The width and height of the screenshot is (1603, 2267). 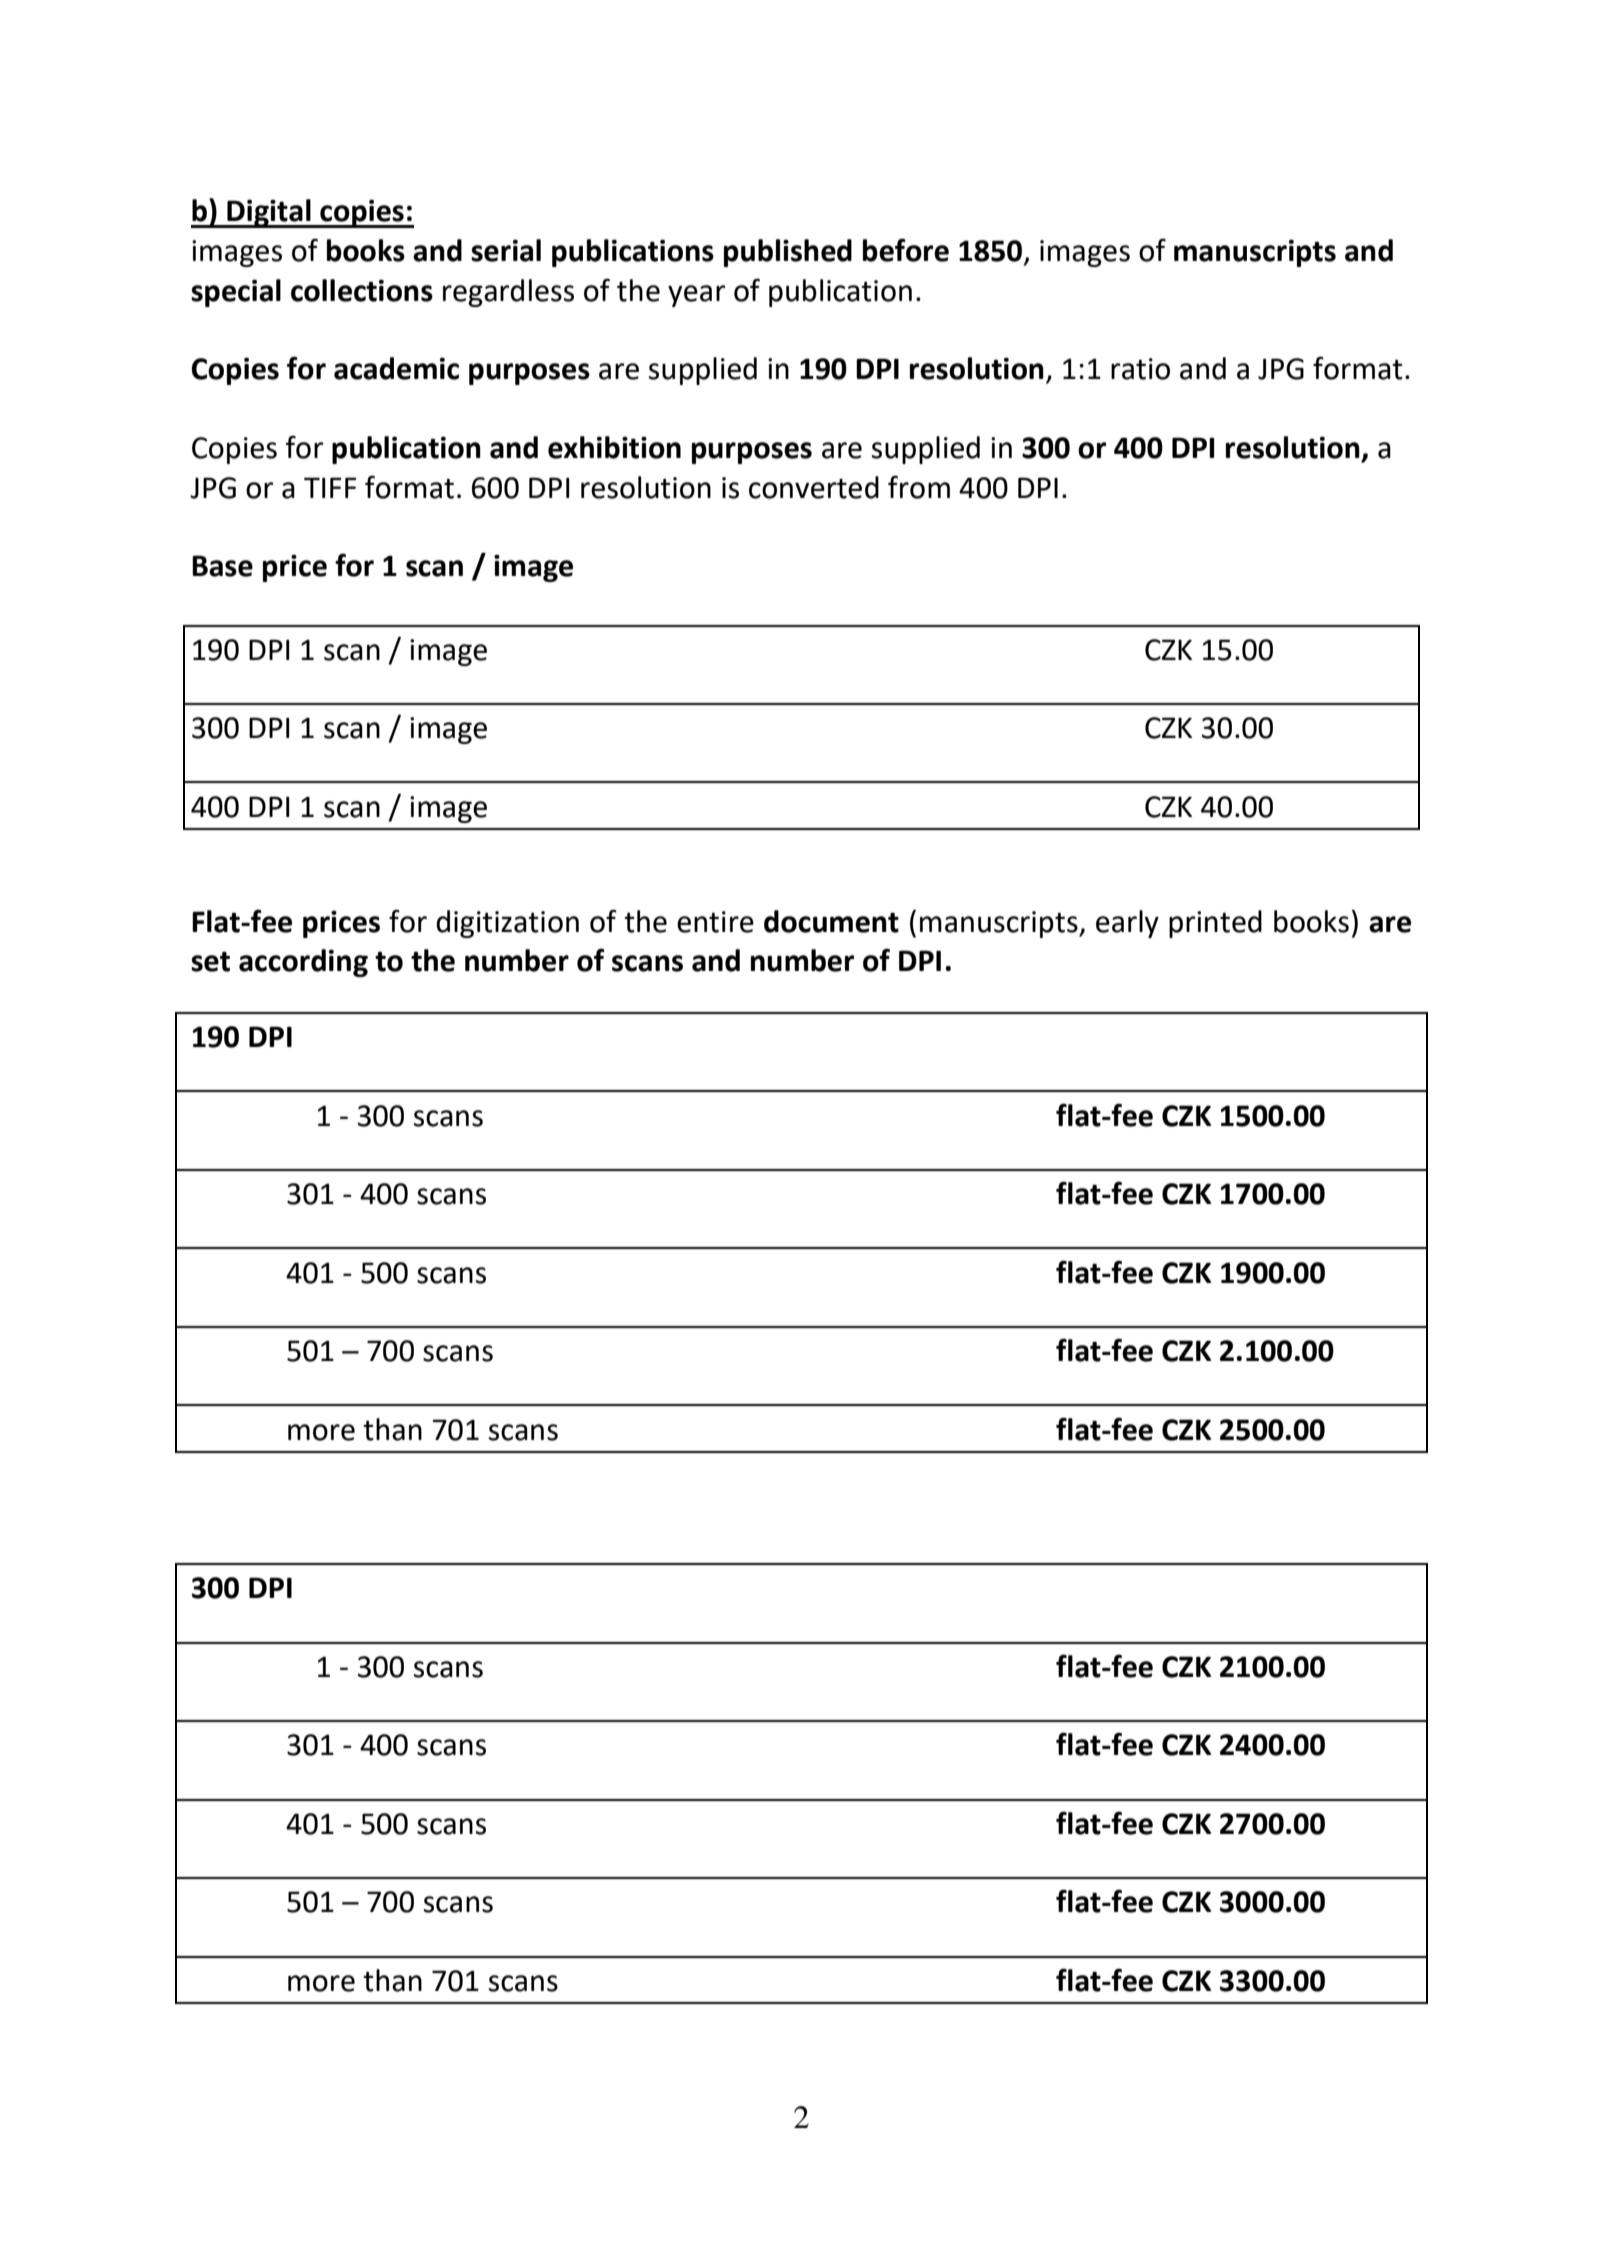 I want to click on converted, so click(x=814, y=487).
